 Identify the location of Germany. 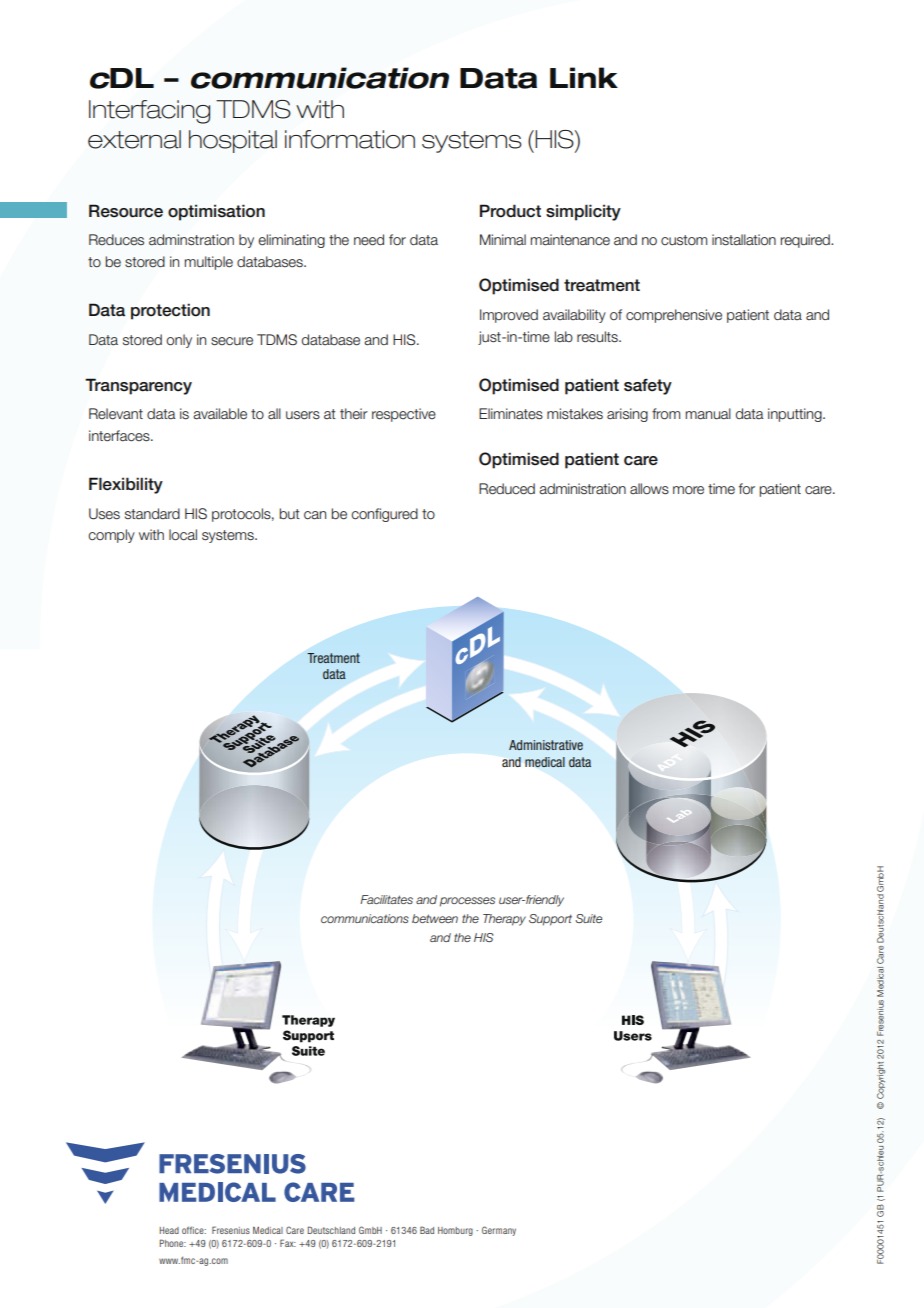
(499, 1231).
